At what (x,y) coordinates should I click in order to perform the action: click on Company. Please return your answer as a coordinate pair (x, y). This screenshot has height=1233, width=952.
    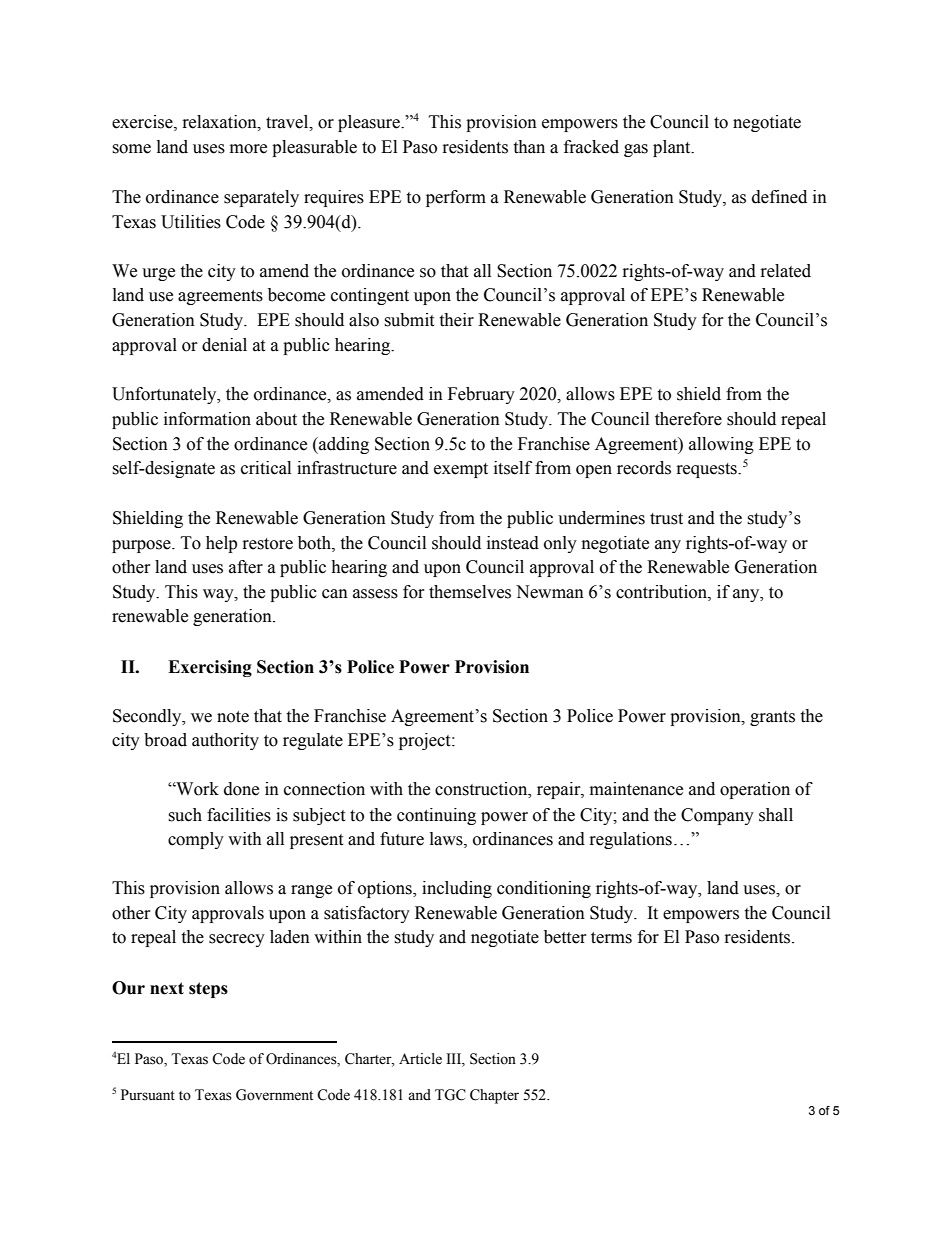
    Looking at the image, I should click on (717, 816).
